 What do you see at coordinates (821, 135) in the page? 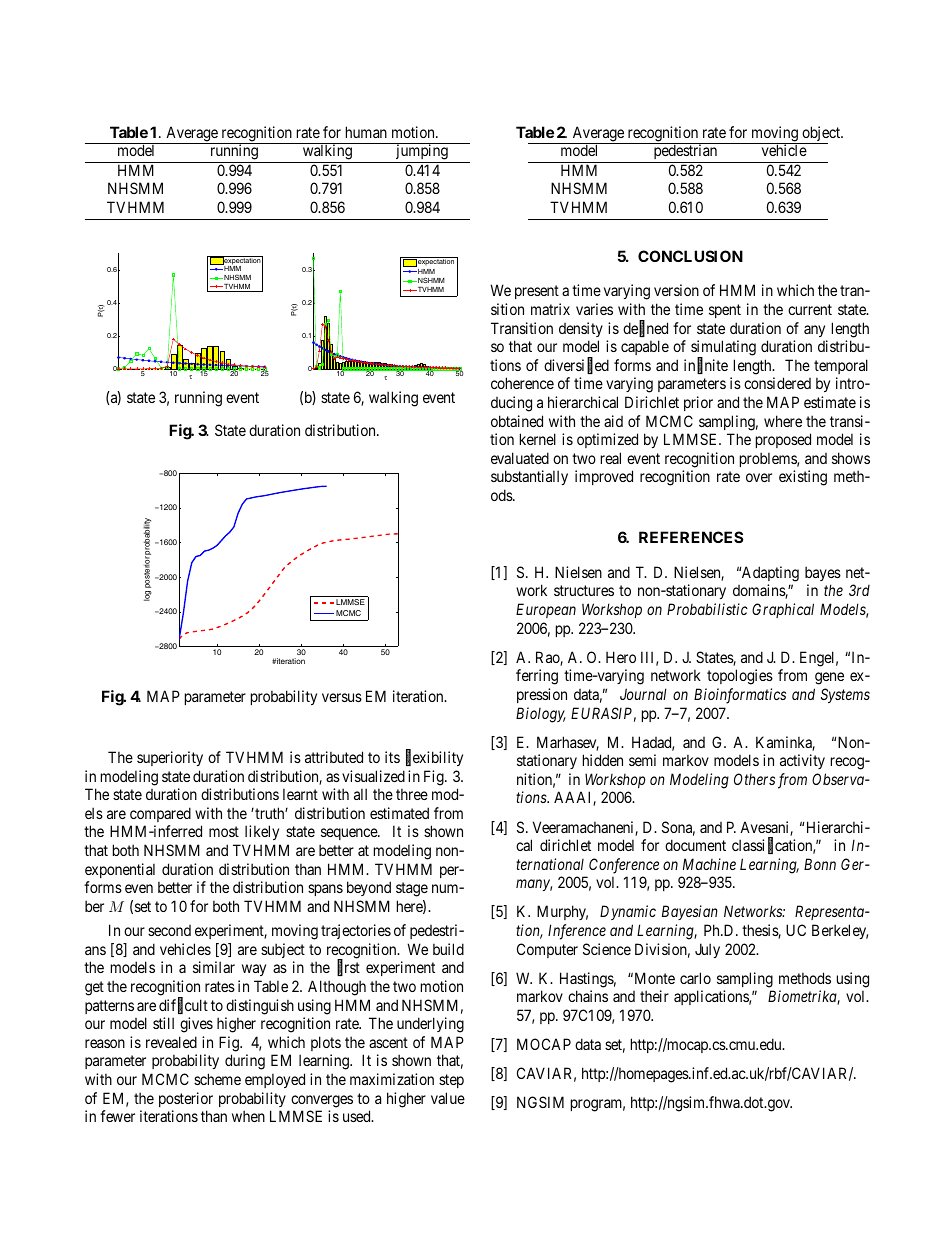
I see `object` at bounding box center [821, 135].
